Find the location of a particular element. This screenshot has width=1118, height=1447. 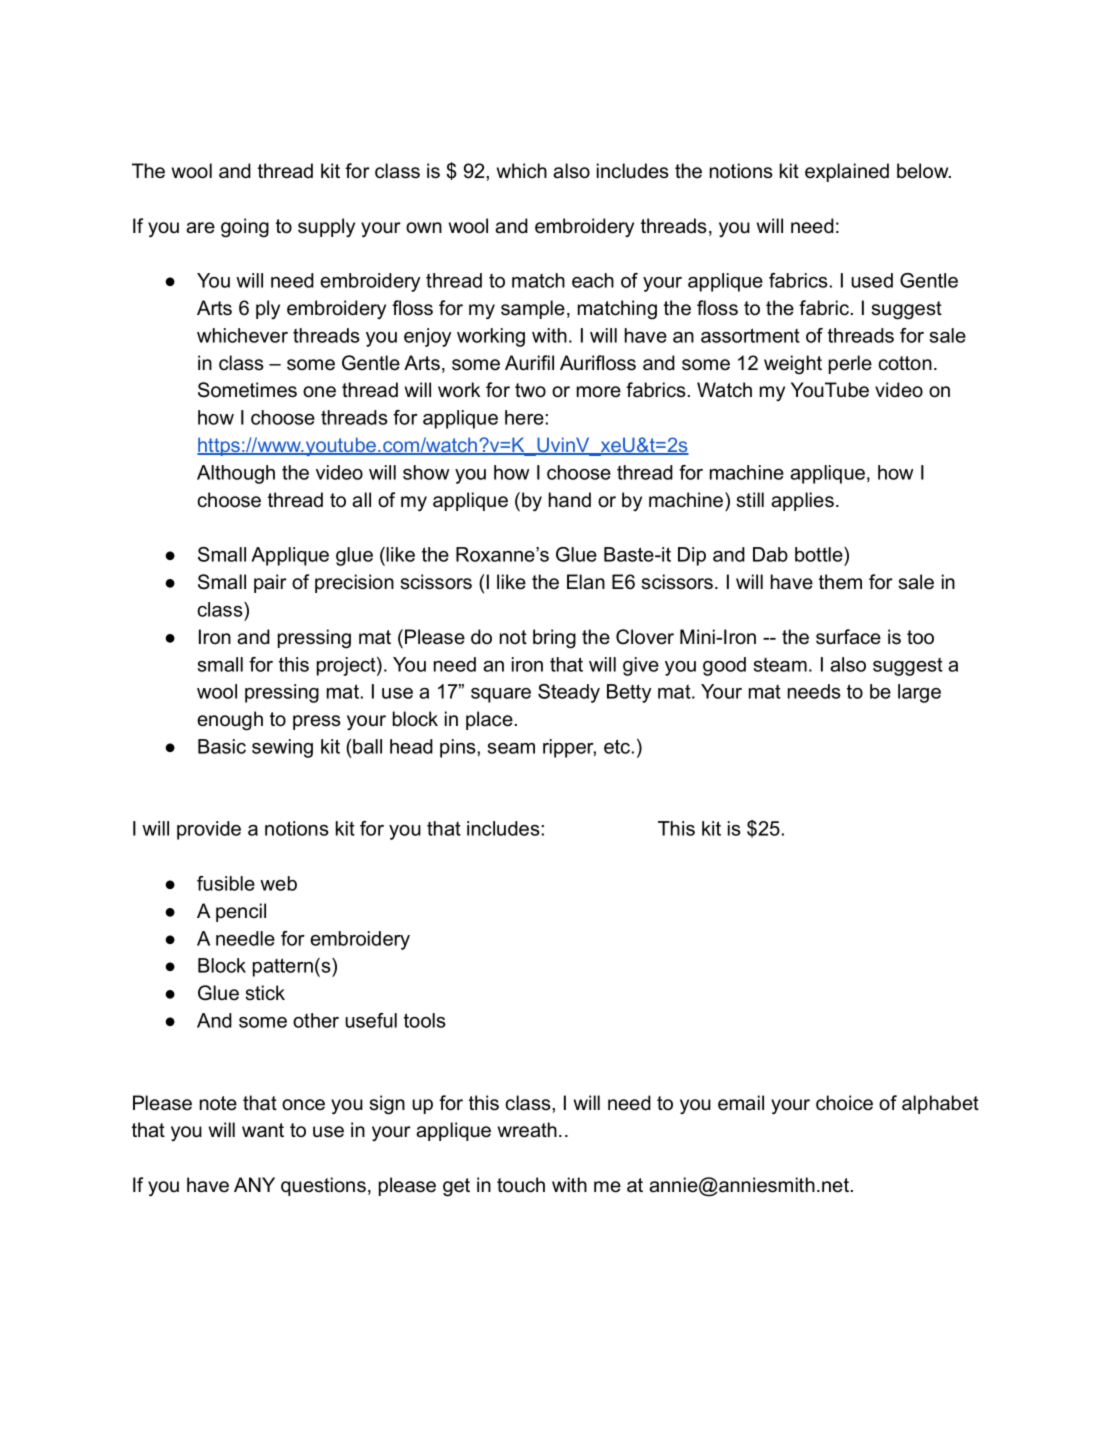

large is located at coordinates (919, 693).
